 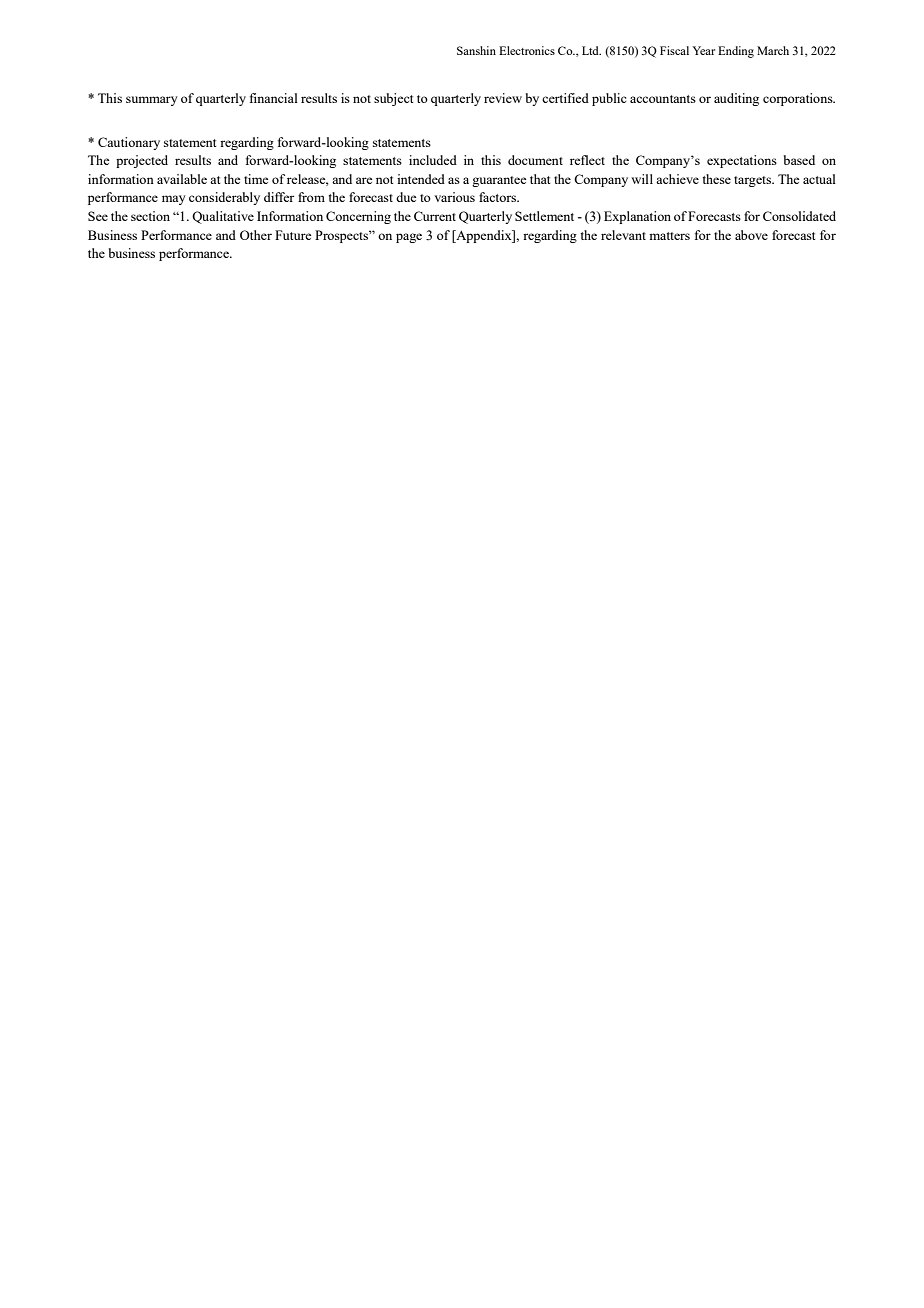 I want to click on page, so click(x=409, y=238).
